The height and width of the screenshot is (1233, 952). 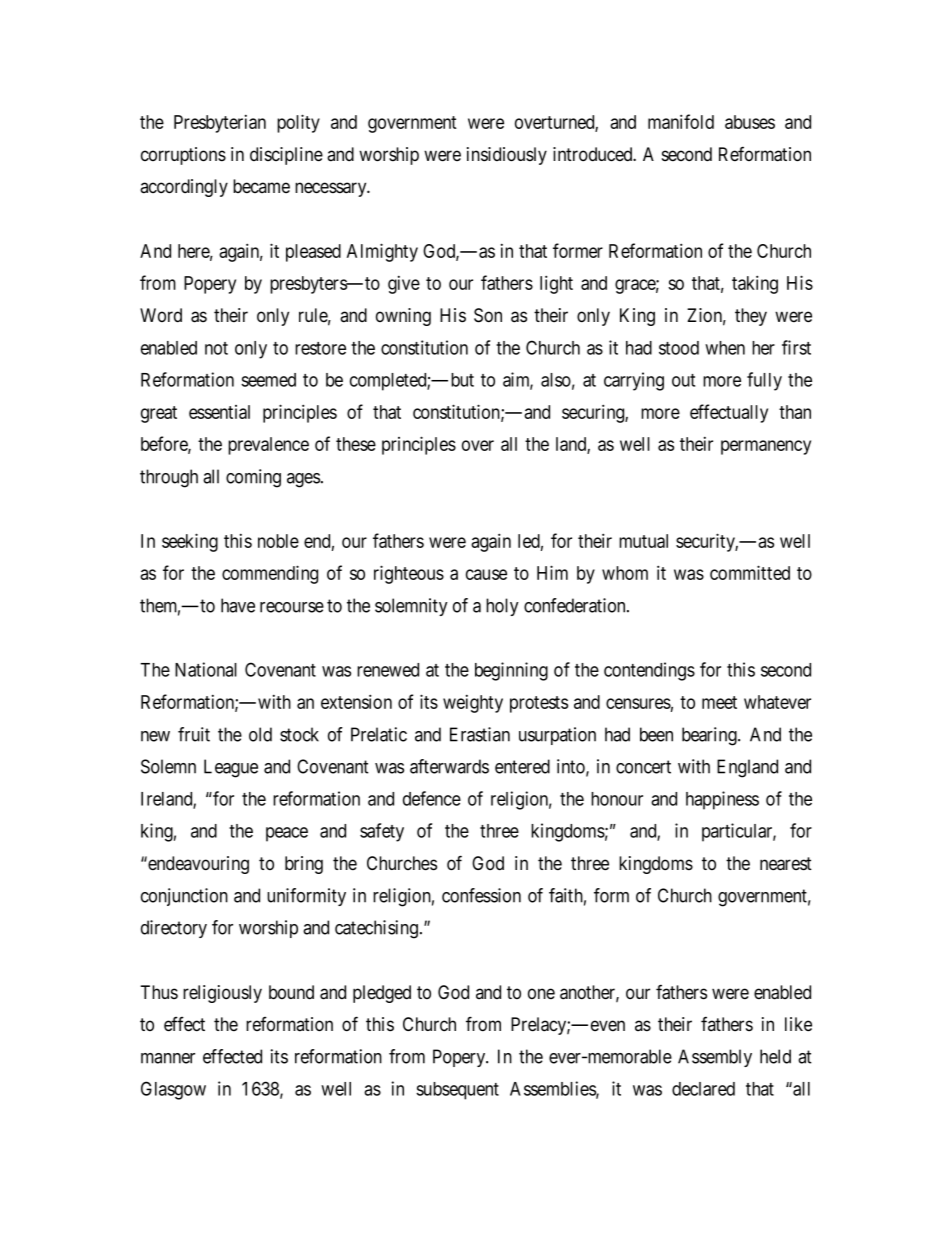 I want to click on nearest, so click(x=786, y=864).
